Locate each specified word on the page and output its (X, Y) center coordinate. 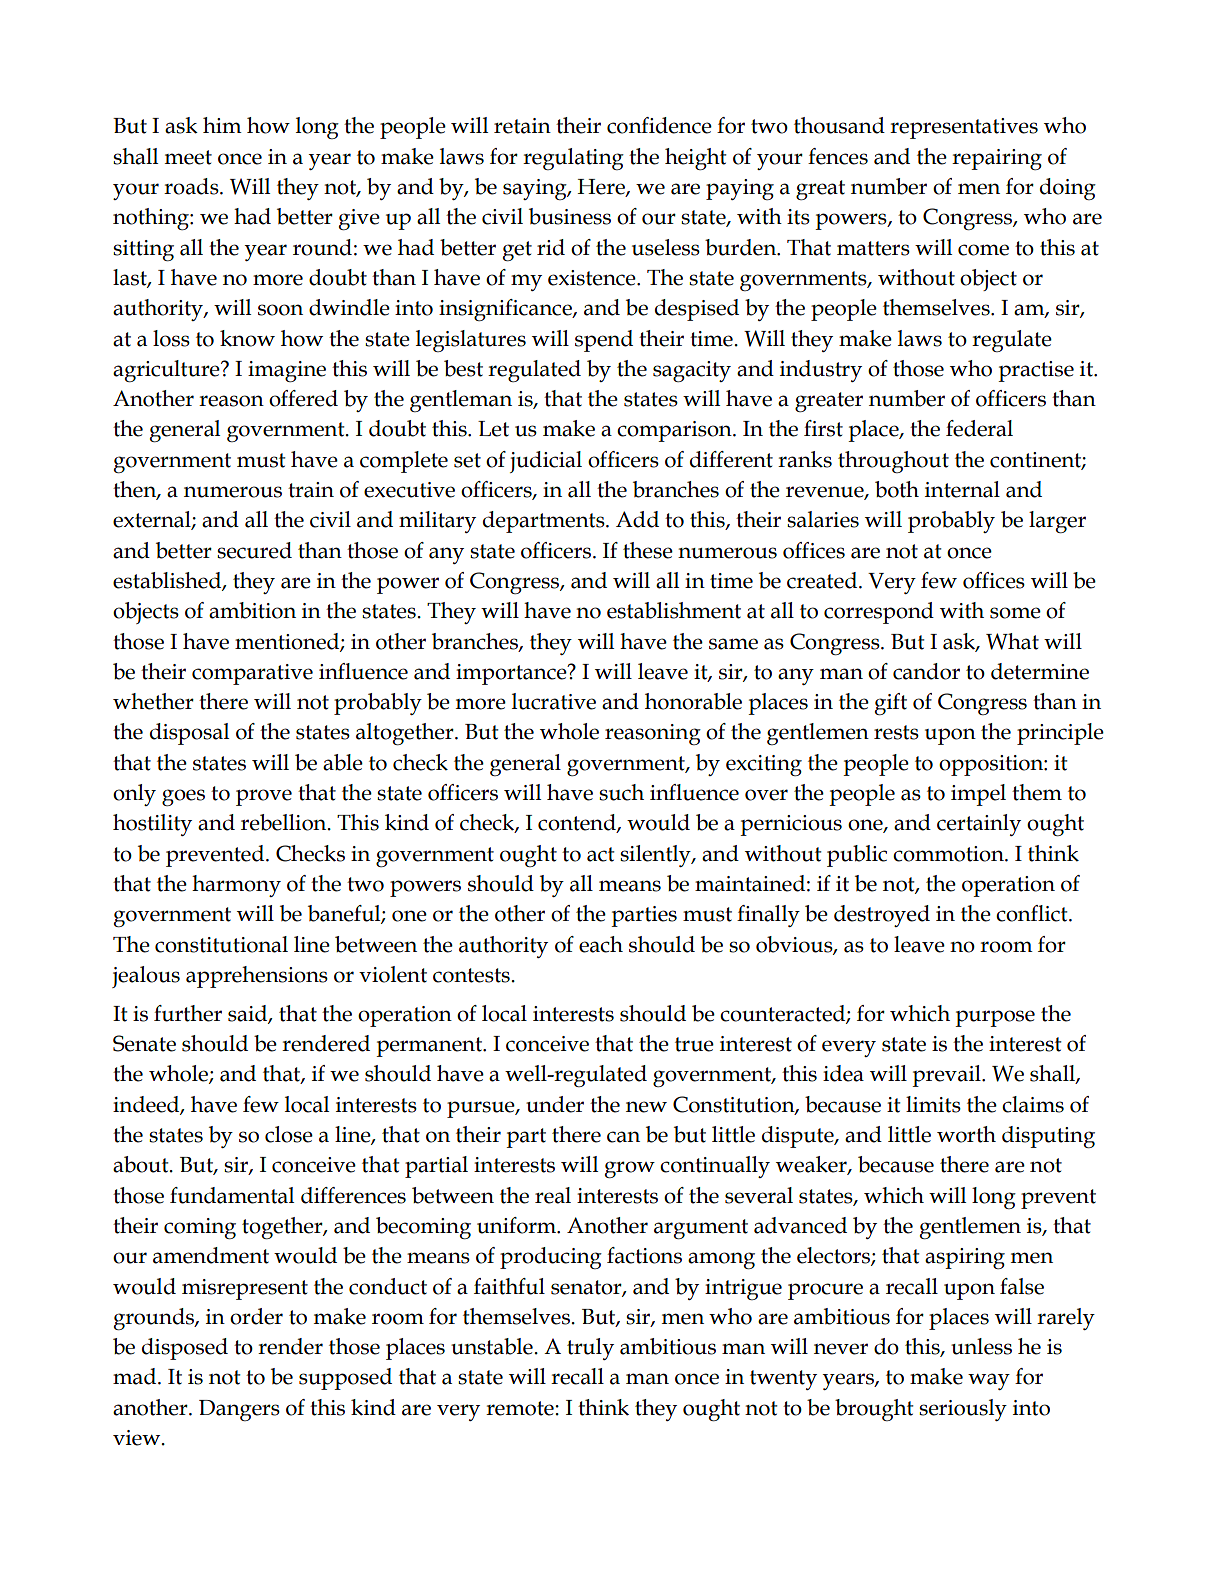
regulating (573, 159)
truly (590, 1349)
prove (264, 797)
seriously (963, 1410)
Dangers (239, 1410)
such (621, 792)
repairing (997, 159)
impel (978, 795)
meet (188, 157)
